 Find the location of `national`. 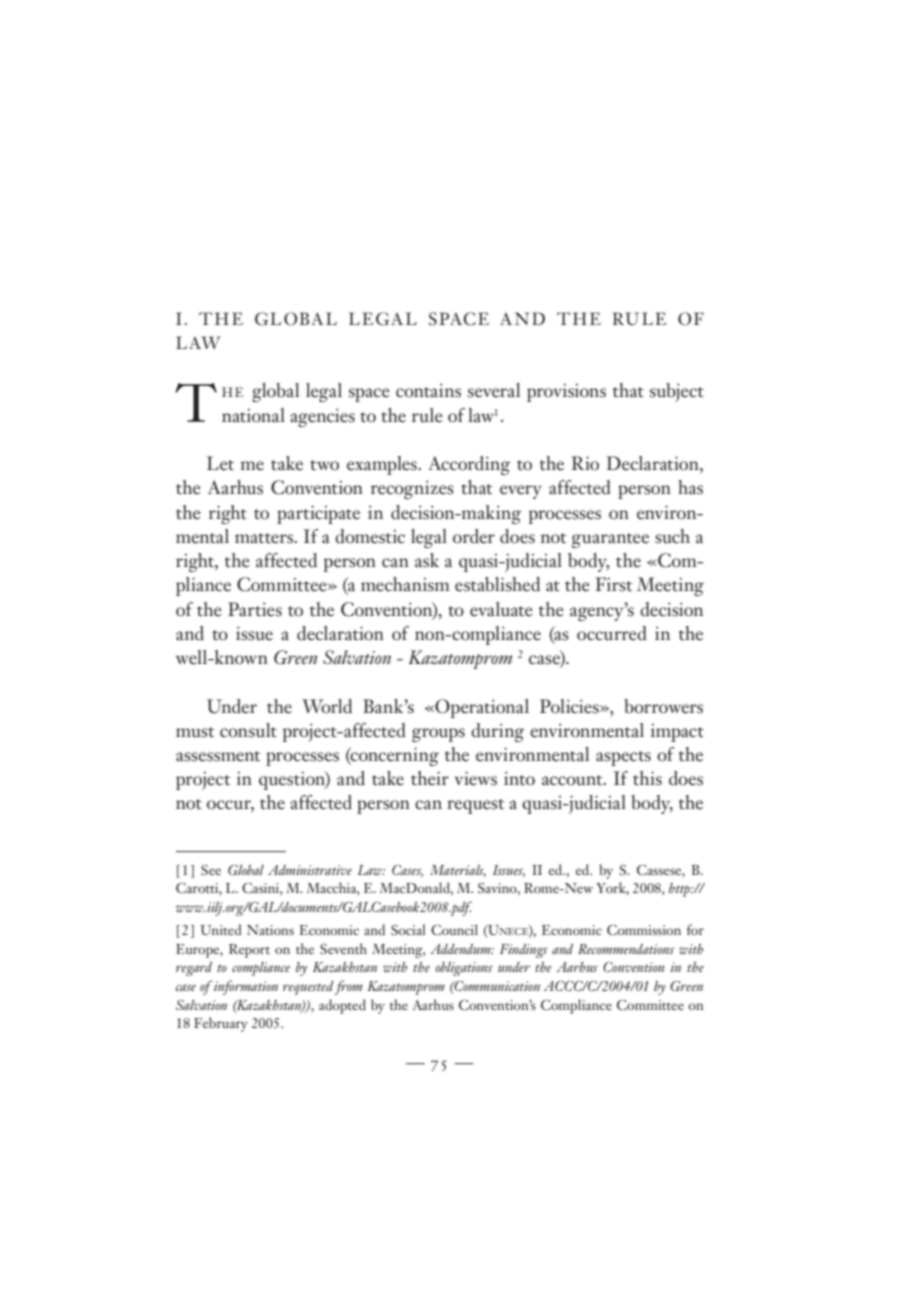

national is located at coordinates (253, 415).
